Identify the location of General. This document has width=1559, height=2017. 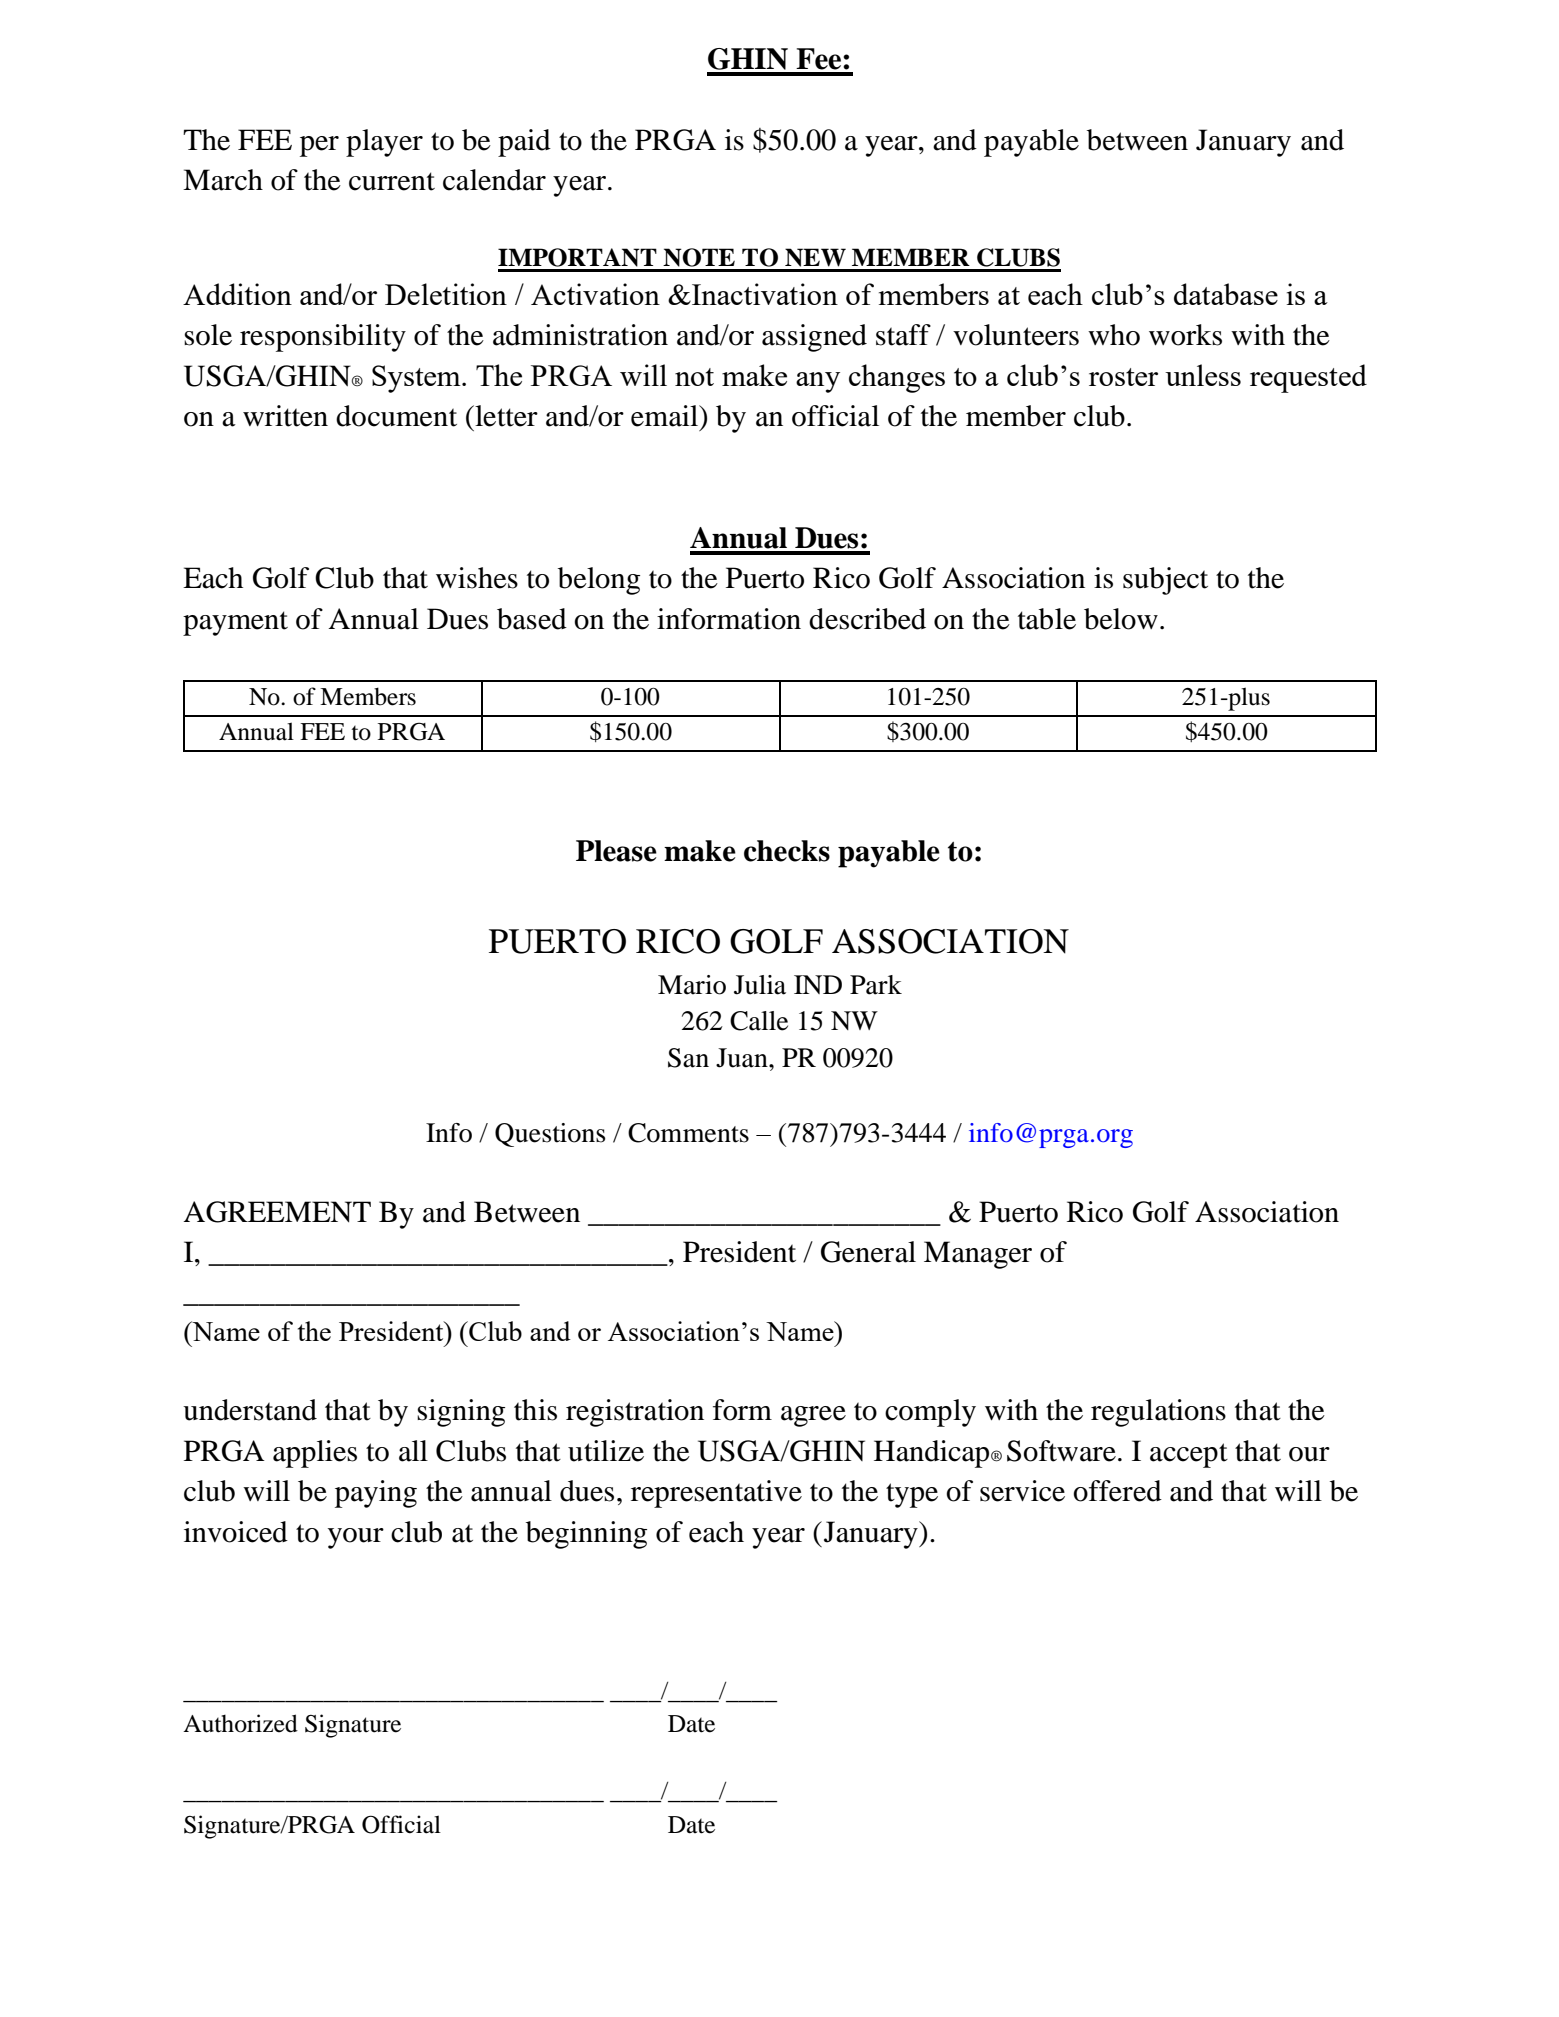
(868, 1252).
